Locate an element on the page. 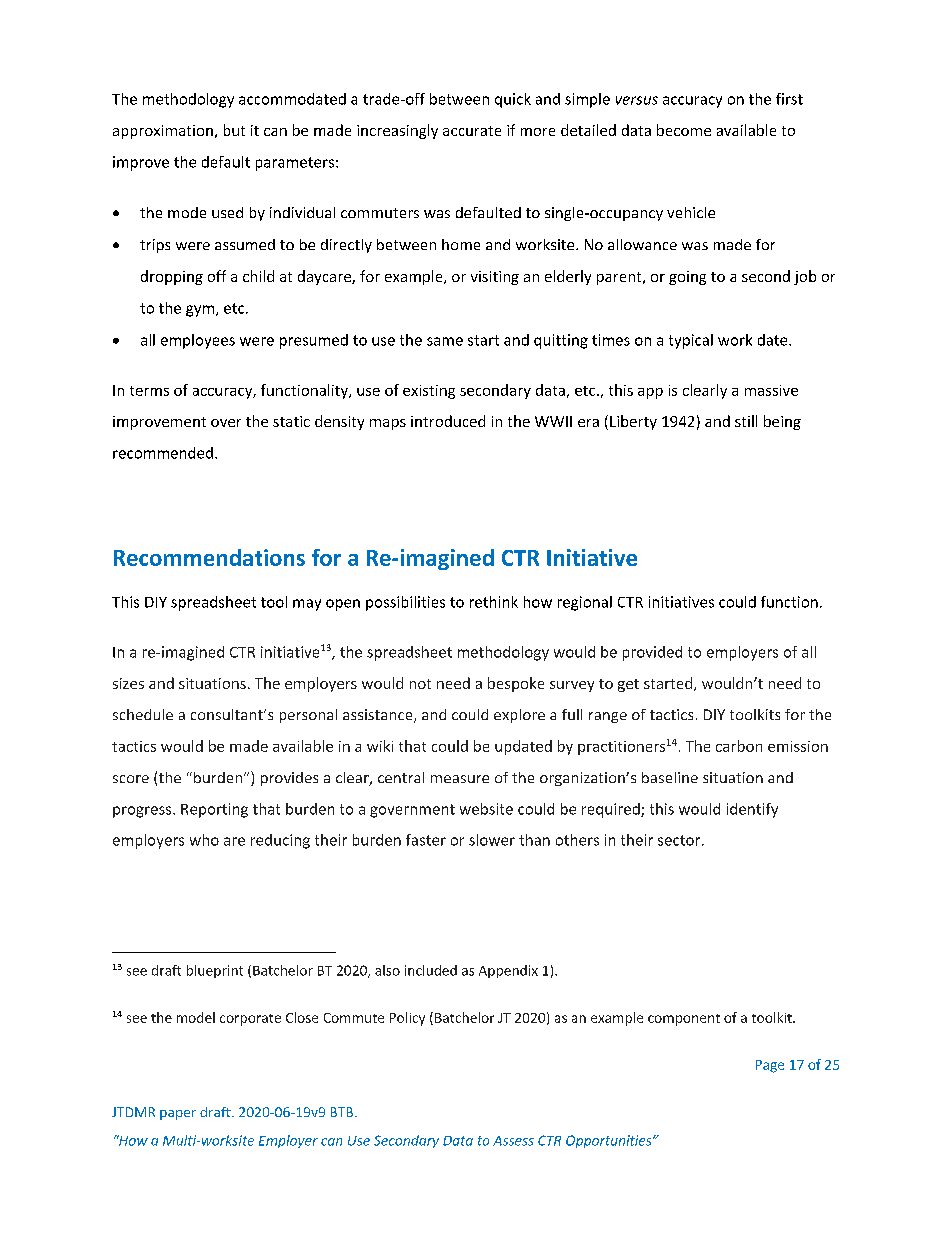 This image has width=952, height=1233. Page is located at coordinates (770, 1066).
